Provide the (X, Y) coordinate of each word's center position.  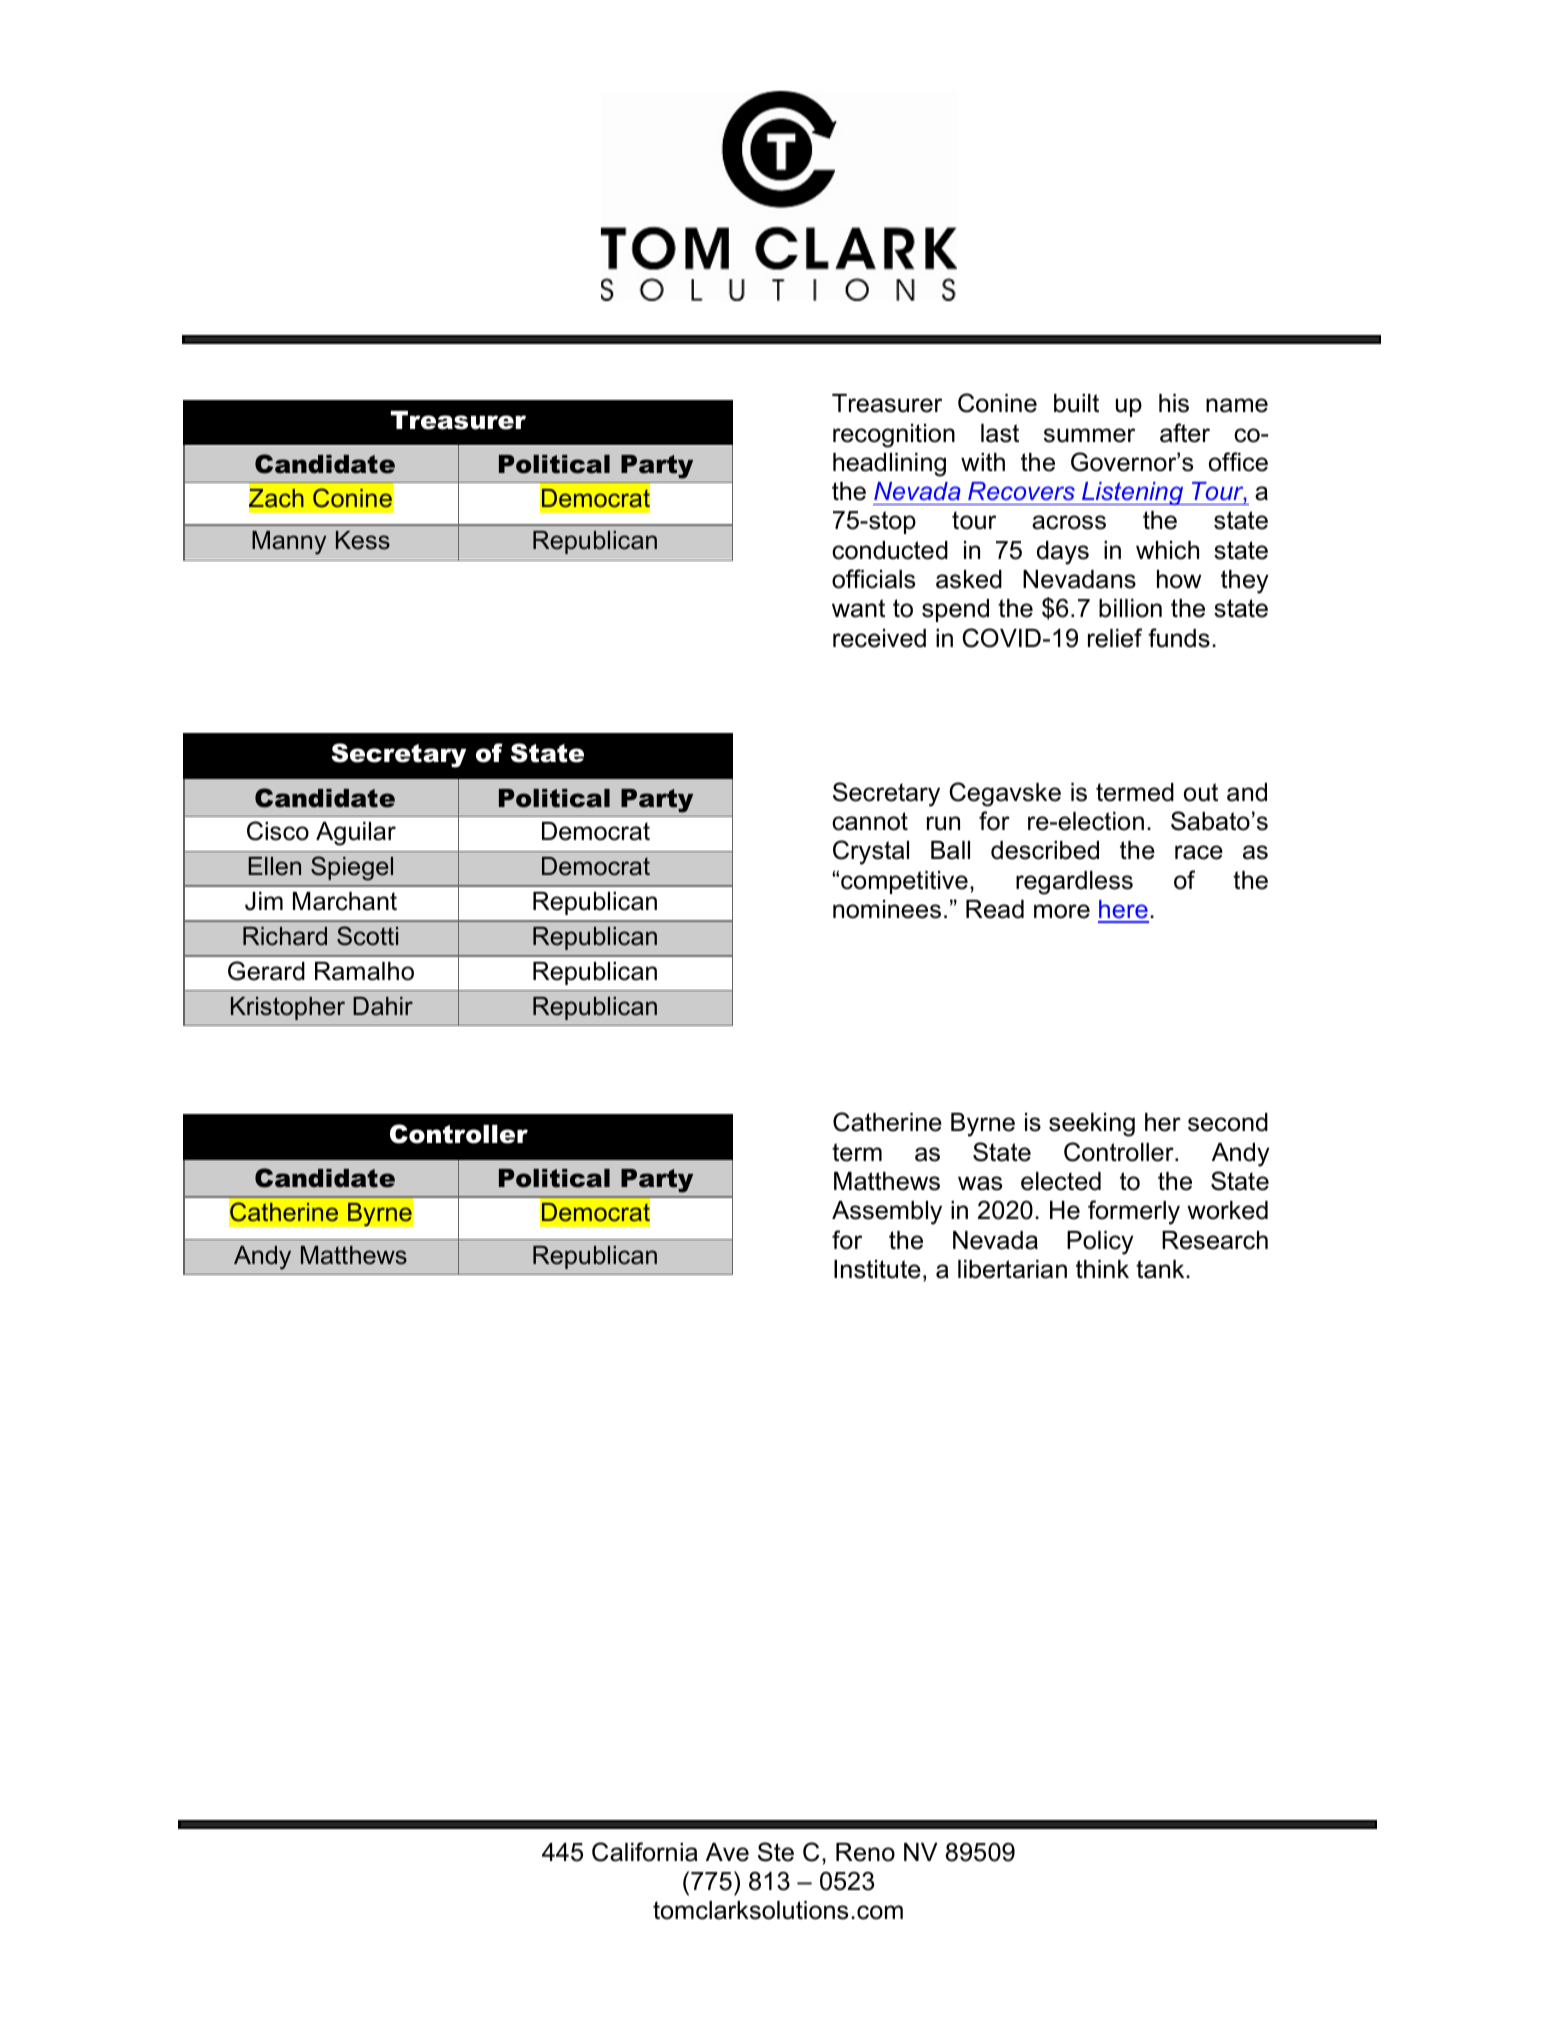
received (879, 638)
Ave (727, 1852)
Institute (877, 1269)
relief (1115, 638)
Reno (865, 1852)
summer (1089, 435)
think (1102, 1269)
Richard (285, 936)
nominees (887, 909)
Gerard (266, 971)
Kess (363, 540)
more (1062, 911)
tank (1161, 1269)
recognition (894, 436)
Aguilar (356, 834)
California (645, 1852)
